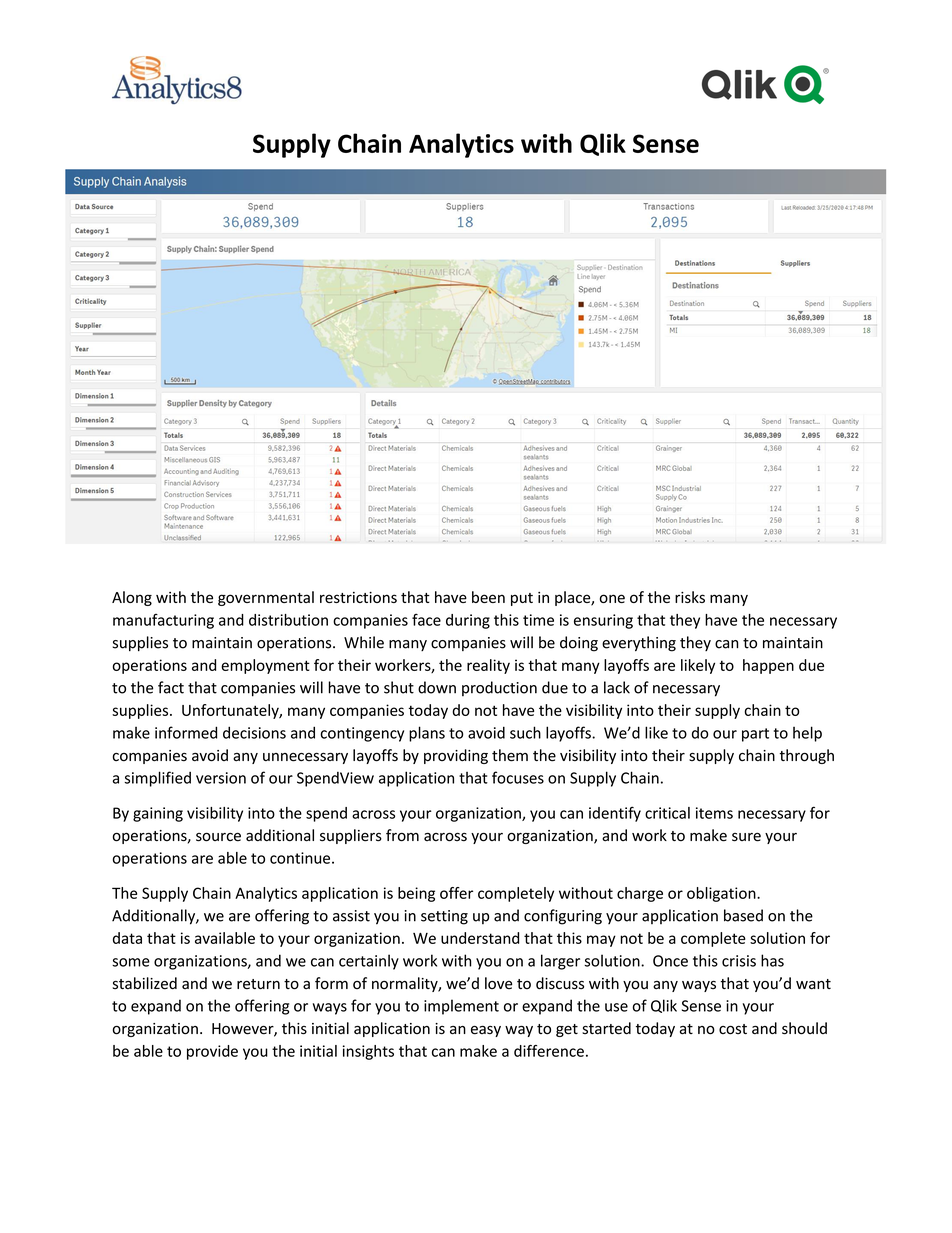 This screenshot has height=1233, width=952. I want to click on focuses, so click(518, 777).
